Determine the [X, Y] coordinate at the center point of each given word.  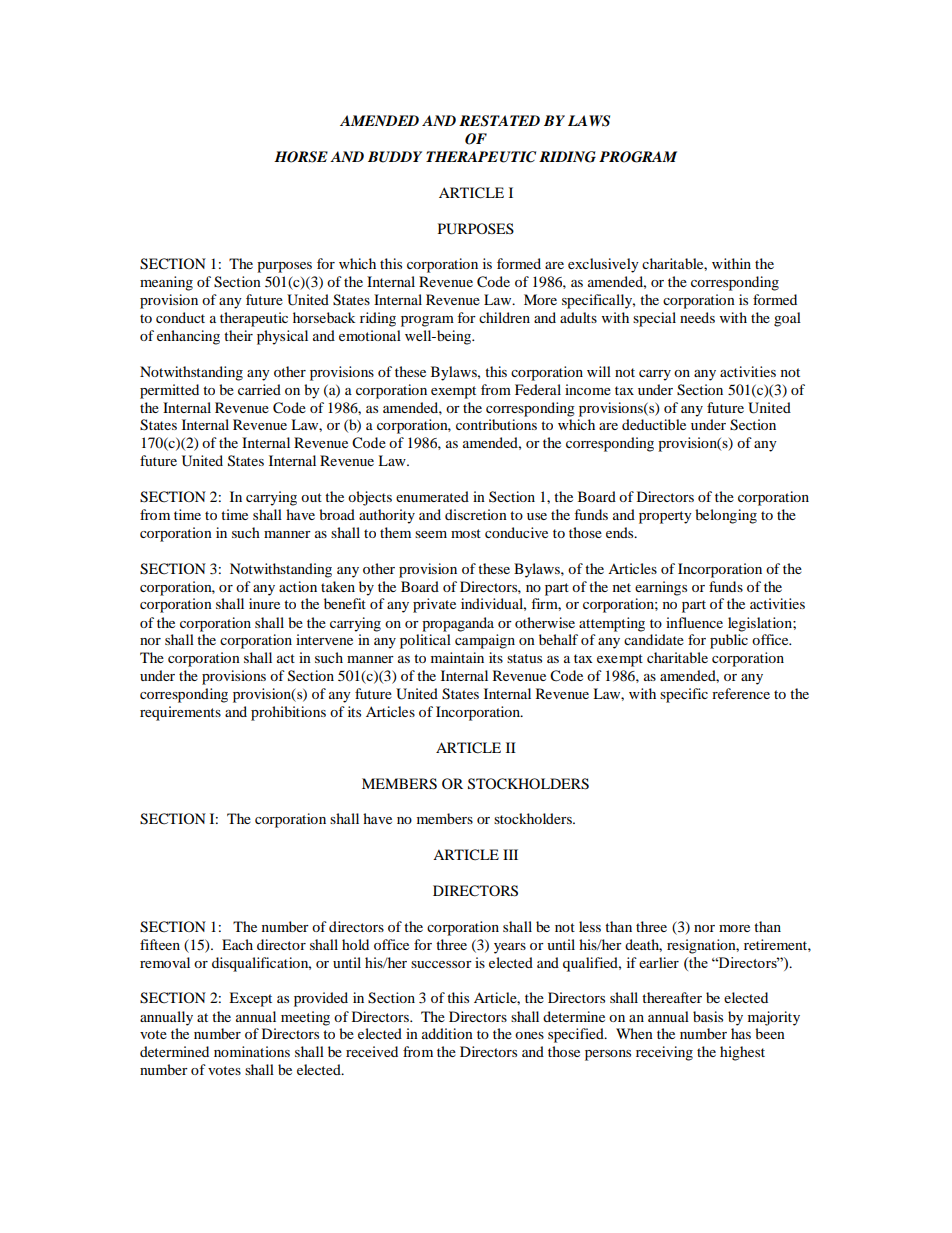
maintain [457, 657]
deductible [654, 424]
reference [741, 693]
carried [259, 389]
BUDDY [395, 157]
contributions [496, 424]
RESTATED [499, 121]
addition [447, 1033]
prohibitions [288, 713]
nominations [252, 1051]
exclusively [603, 265]
